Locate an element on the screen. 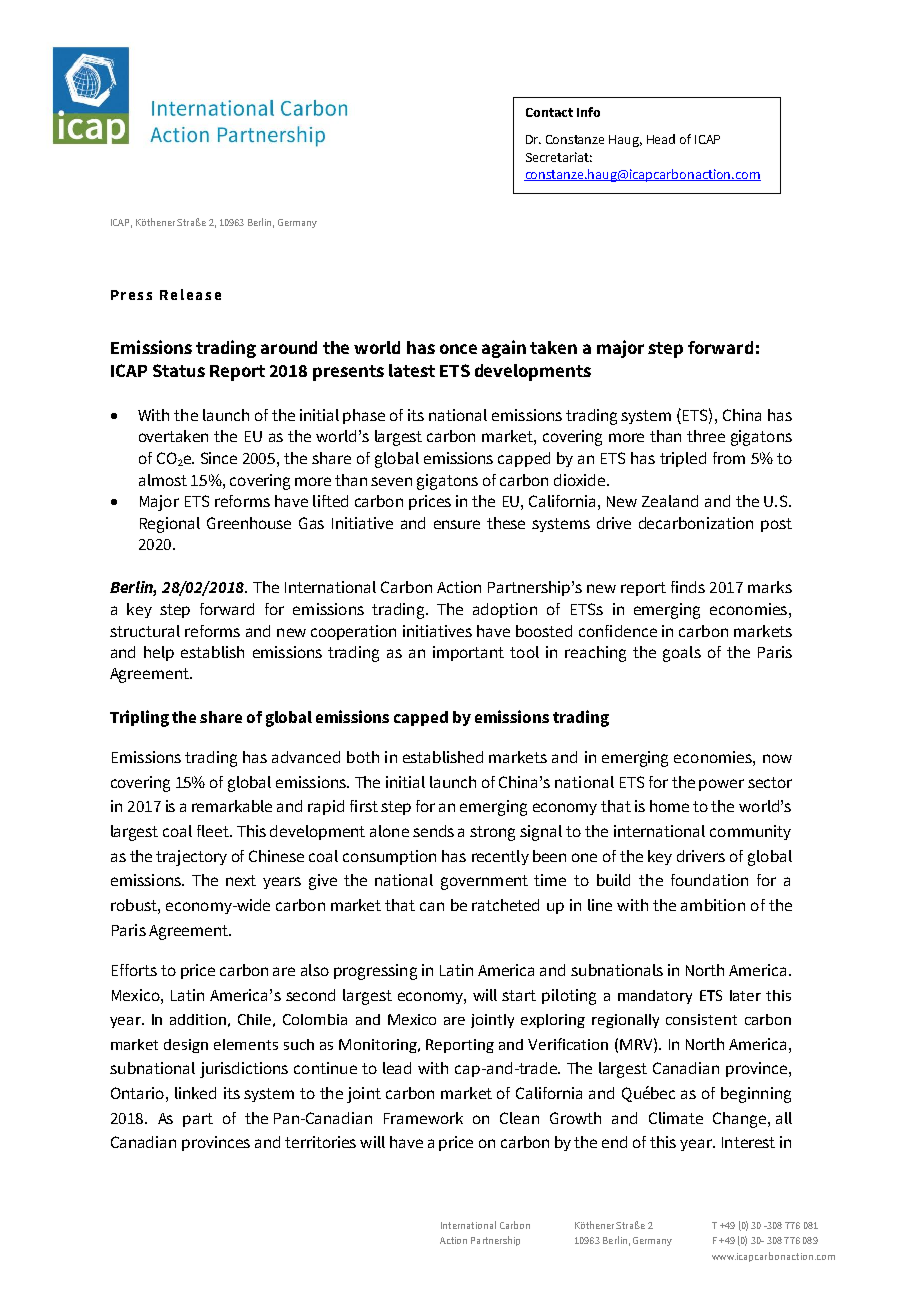 This screenshot has width=924, height=1308. tripled is located at coordinates (683, 459).
